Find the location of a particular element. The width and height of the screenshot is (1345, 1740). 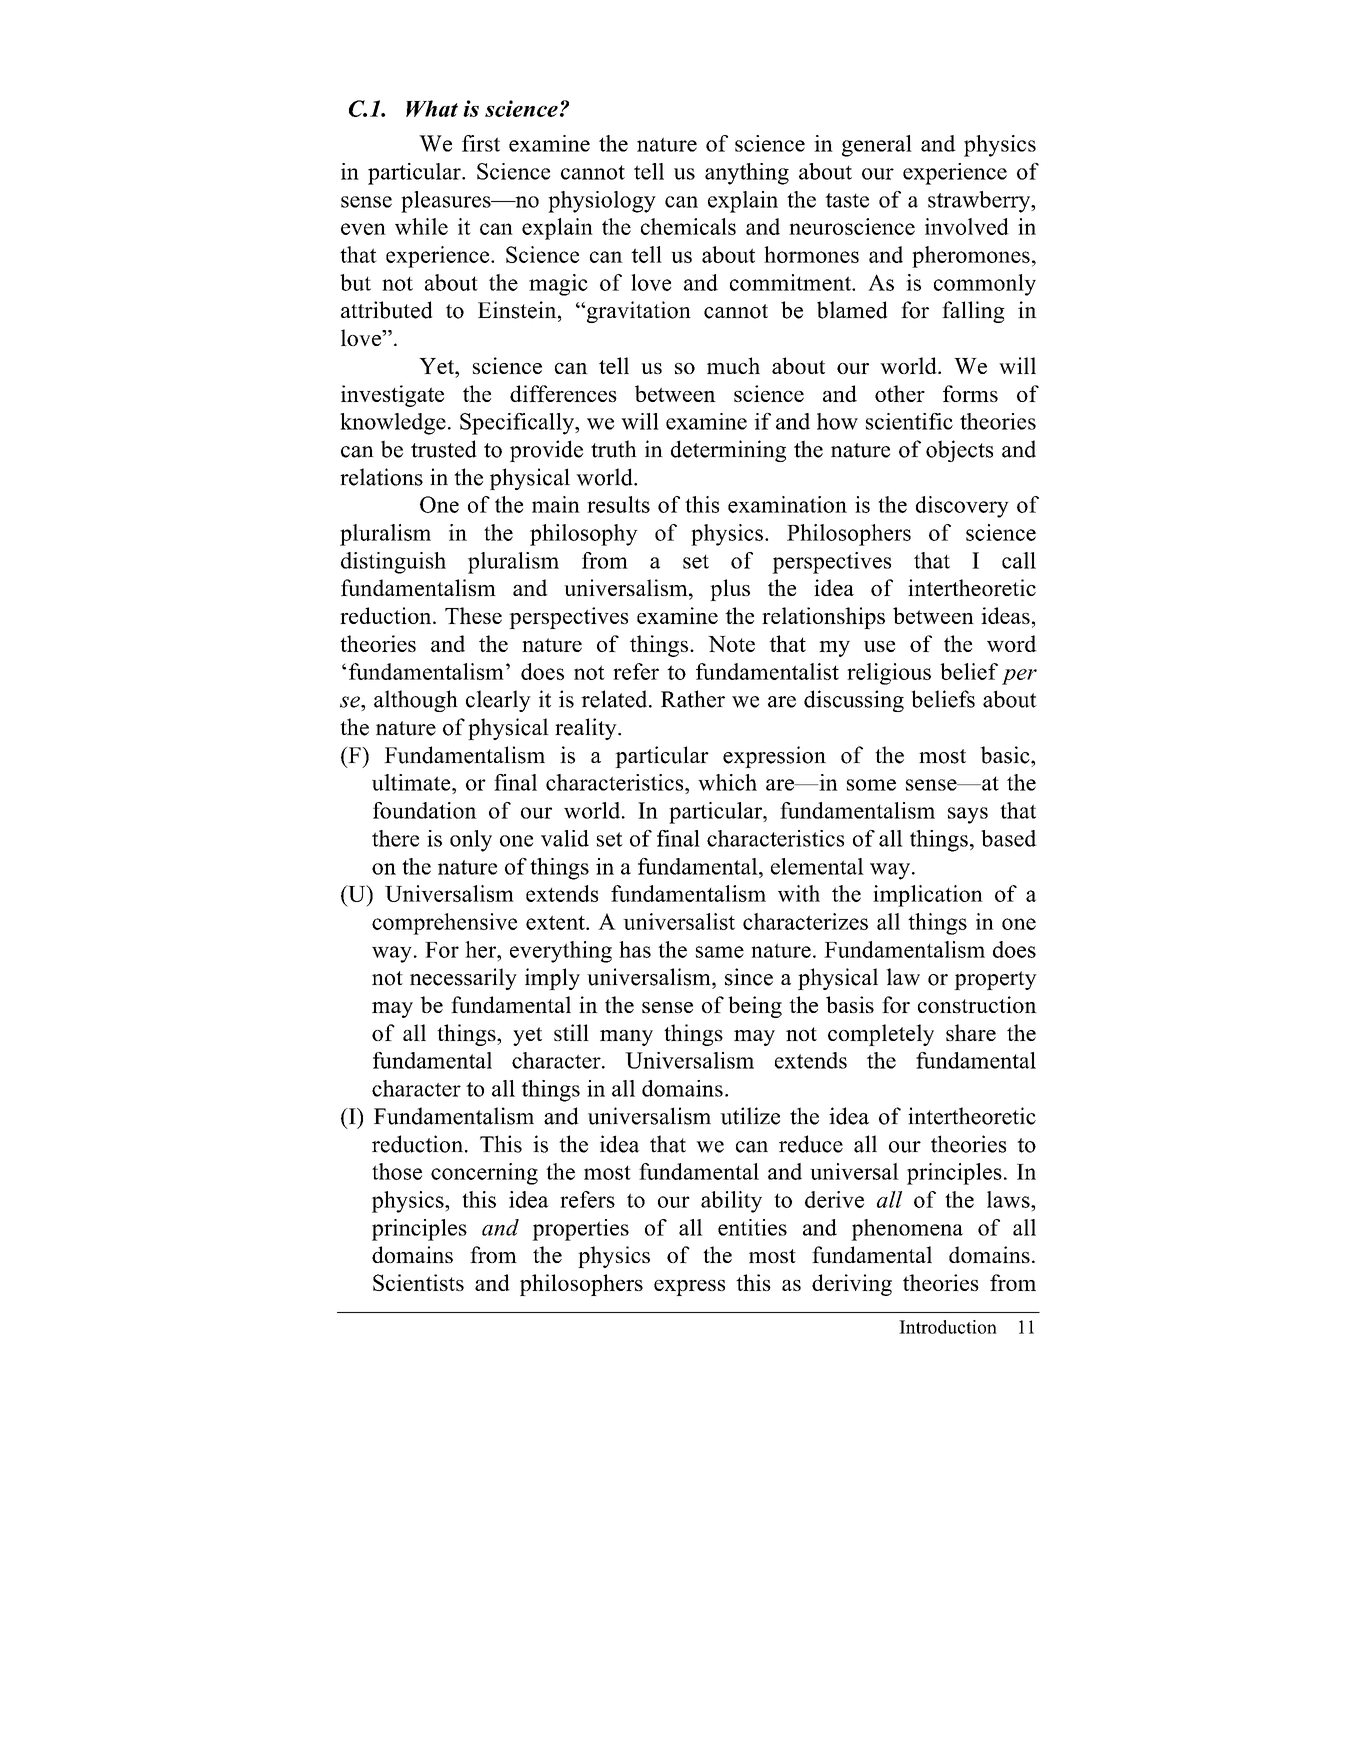

anything is located at coordinates (747, 174).
